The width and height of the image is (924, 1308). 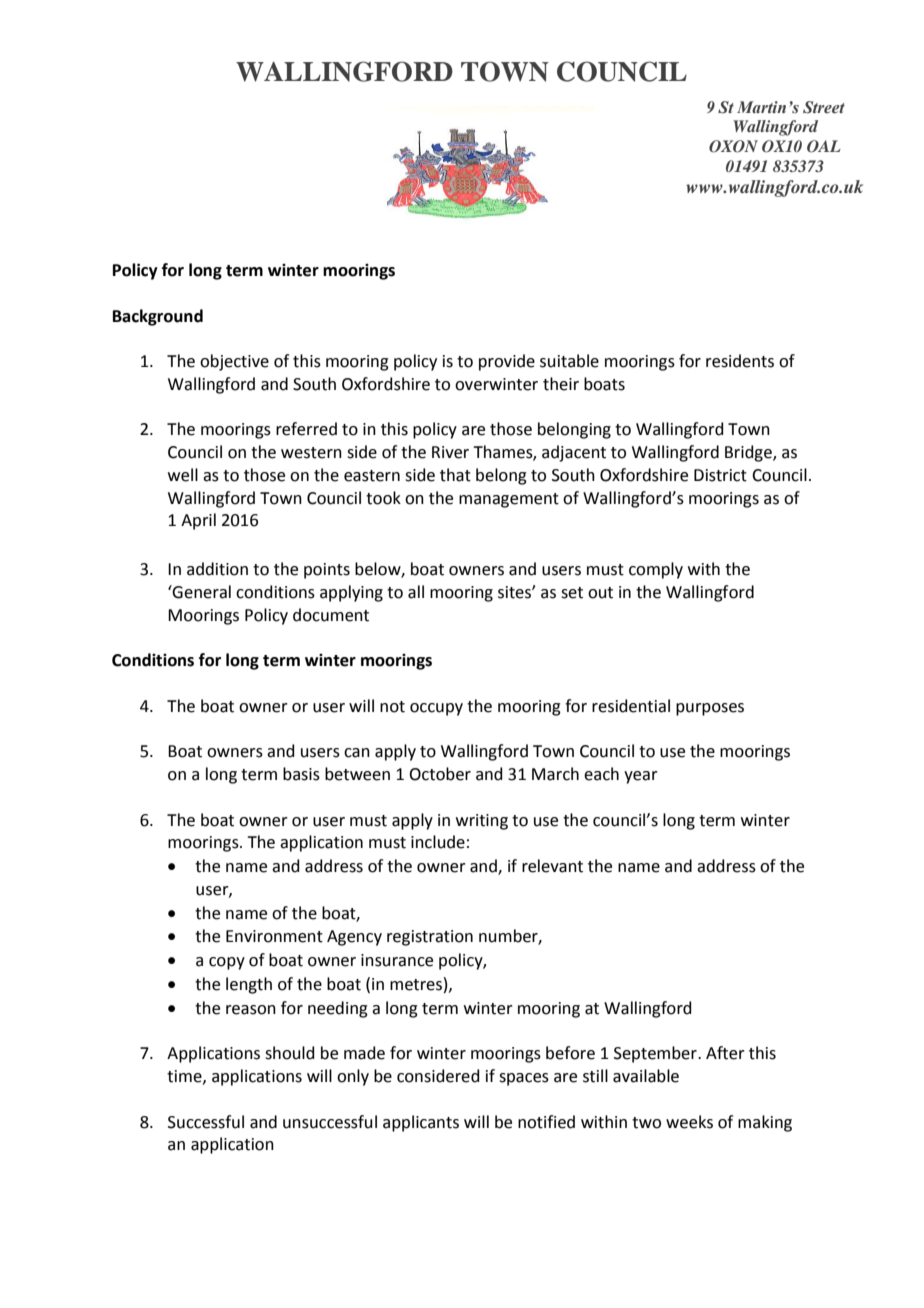 I want to click on OAL, so click(x=824, y=146).
